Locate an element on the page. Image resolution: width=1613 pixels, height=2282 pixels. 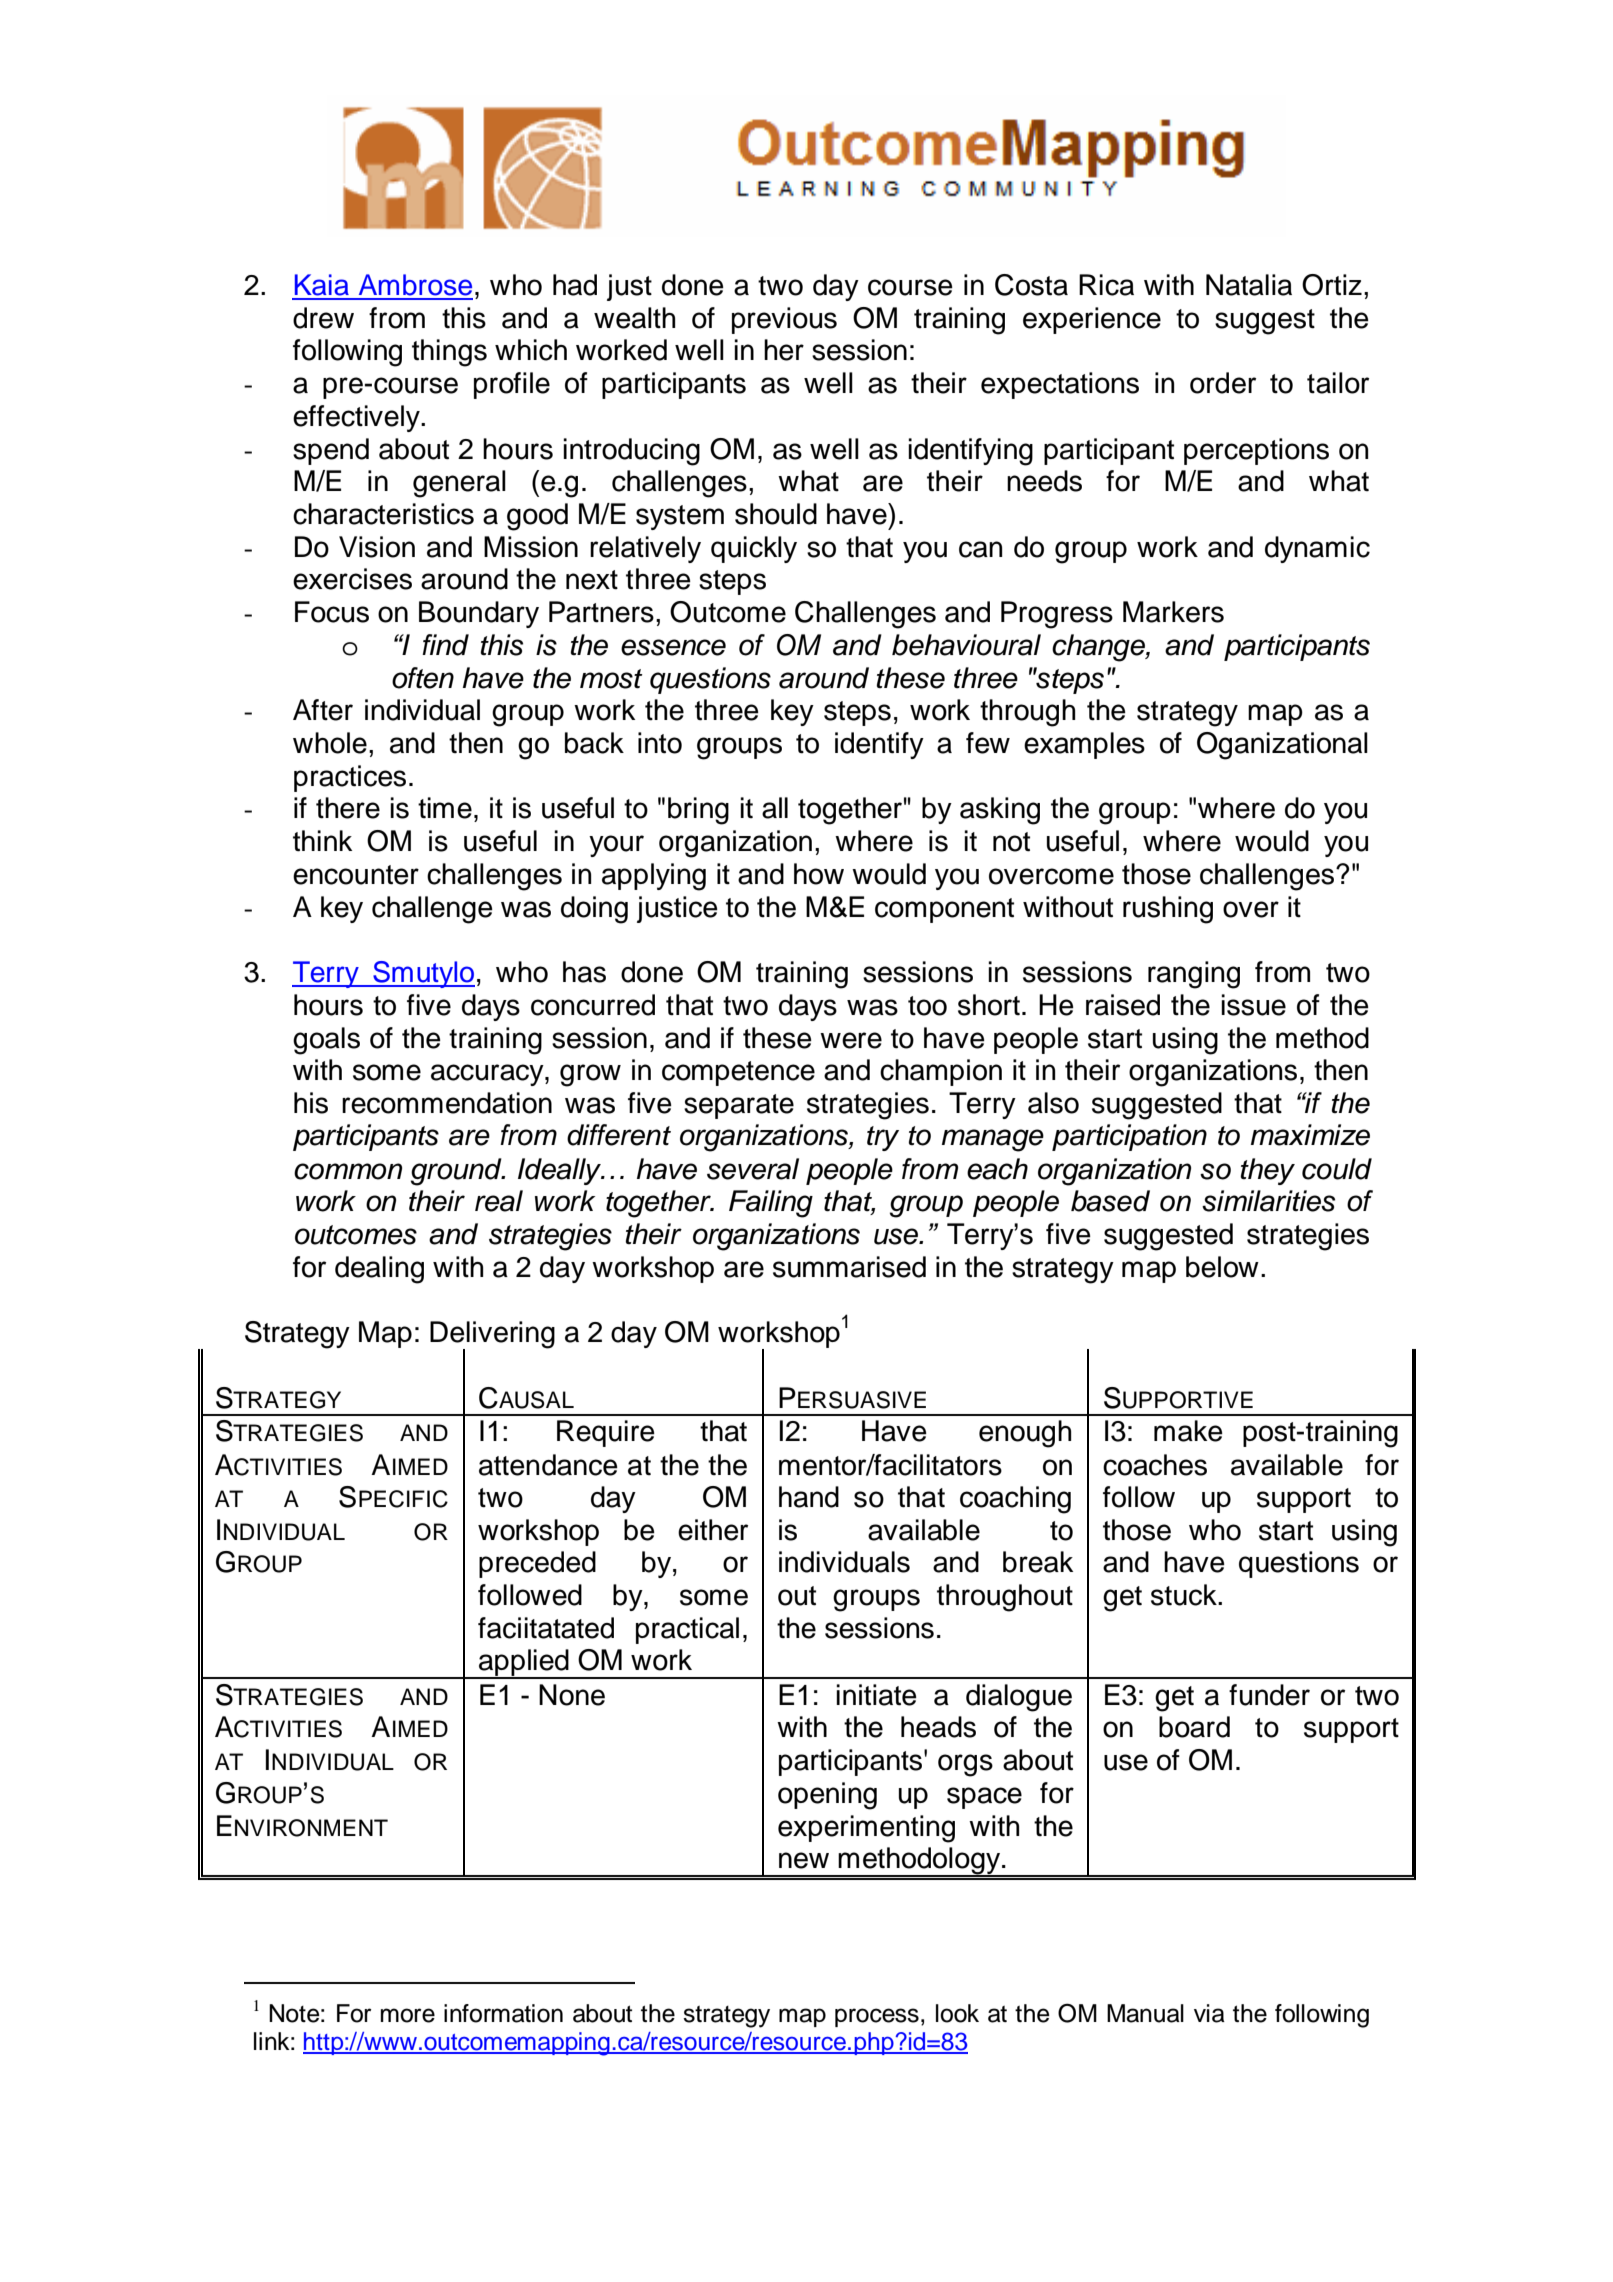
ground is located at coordinates (457, 1172).
